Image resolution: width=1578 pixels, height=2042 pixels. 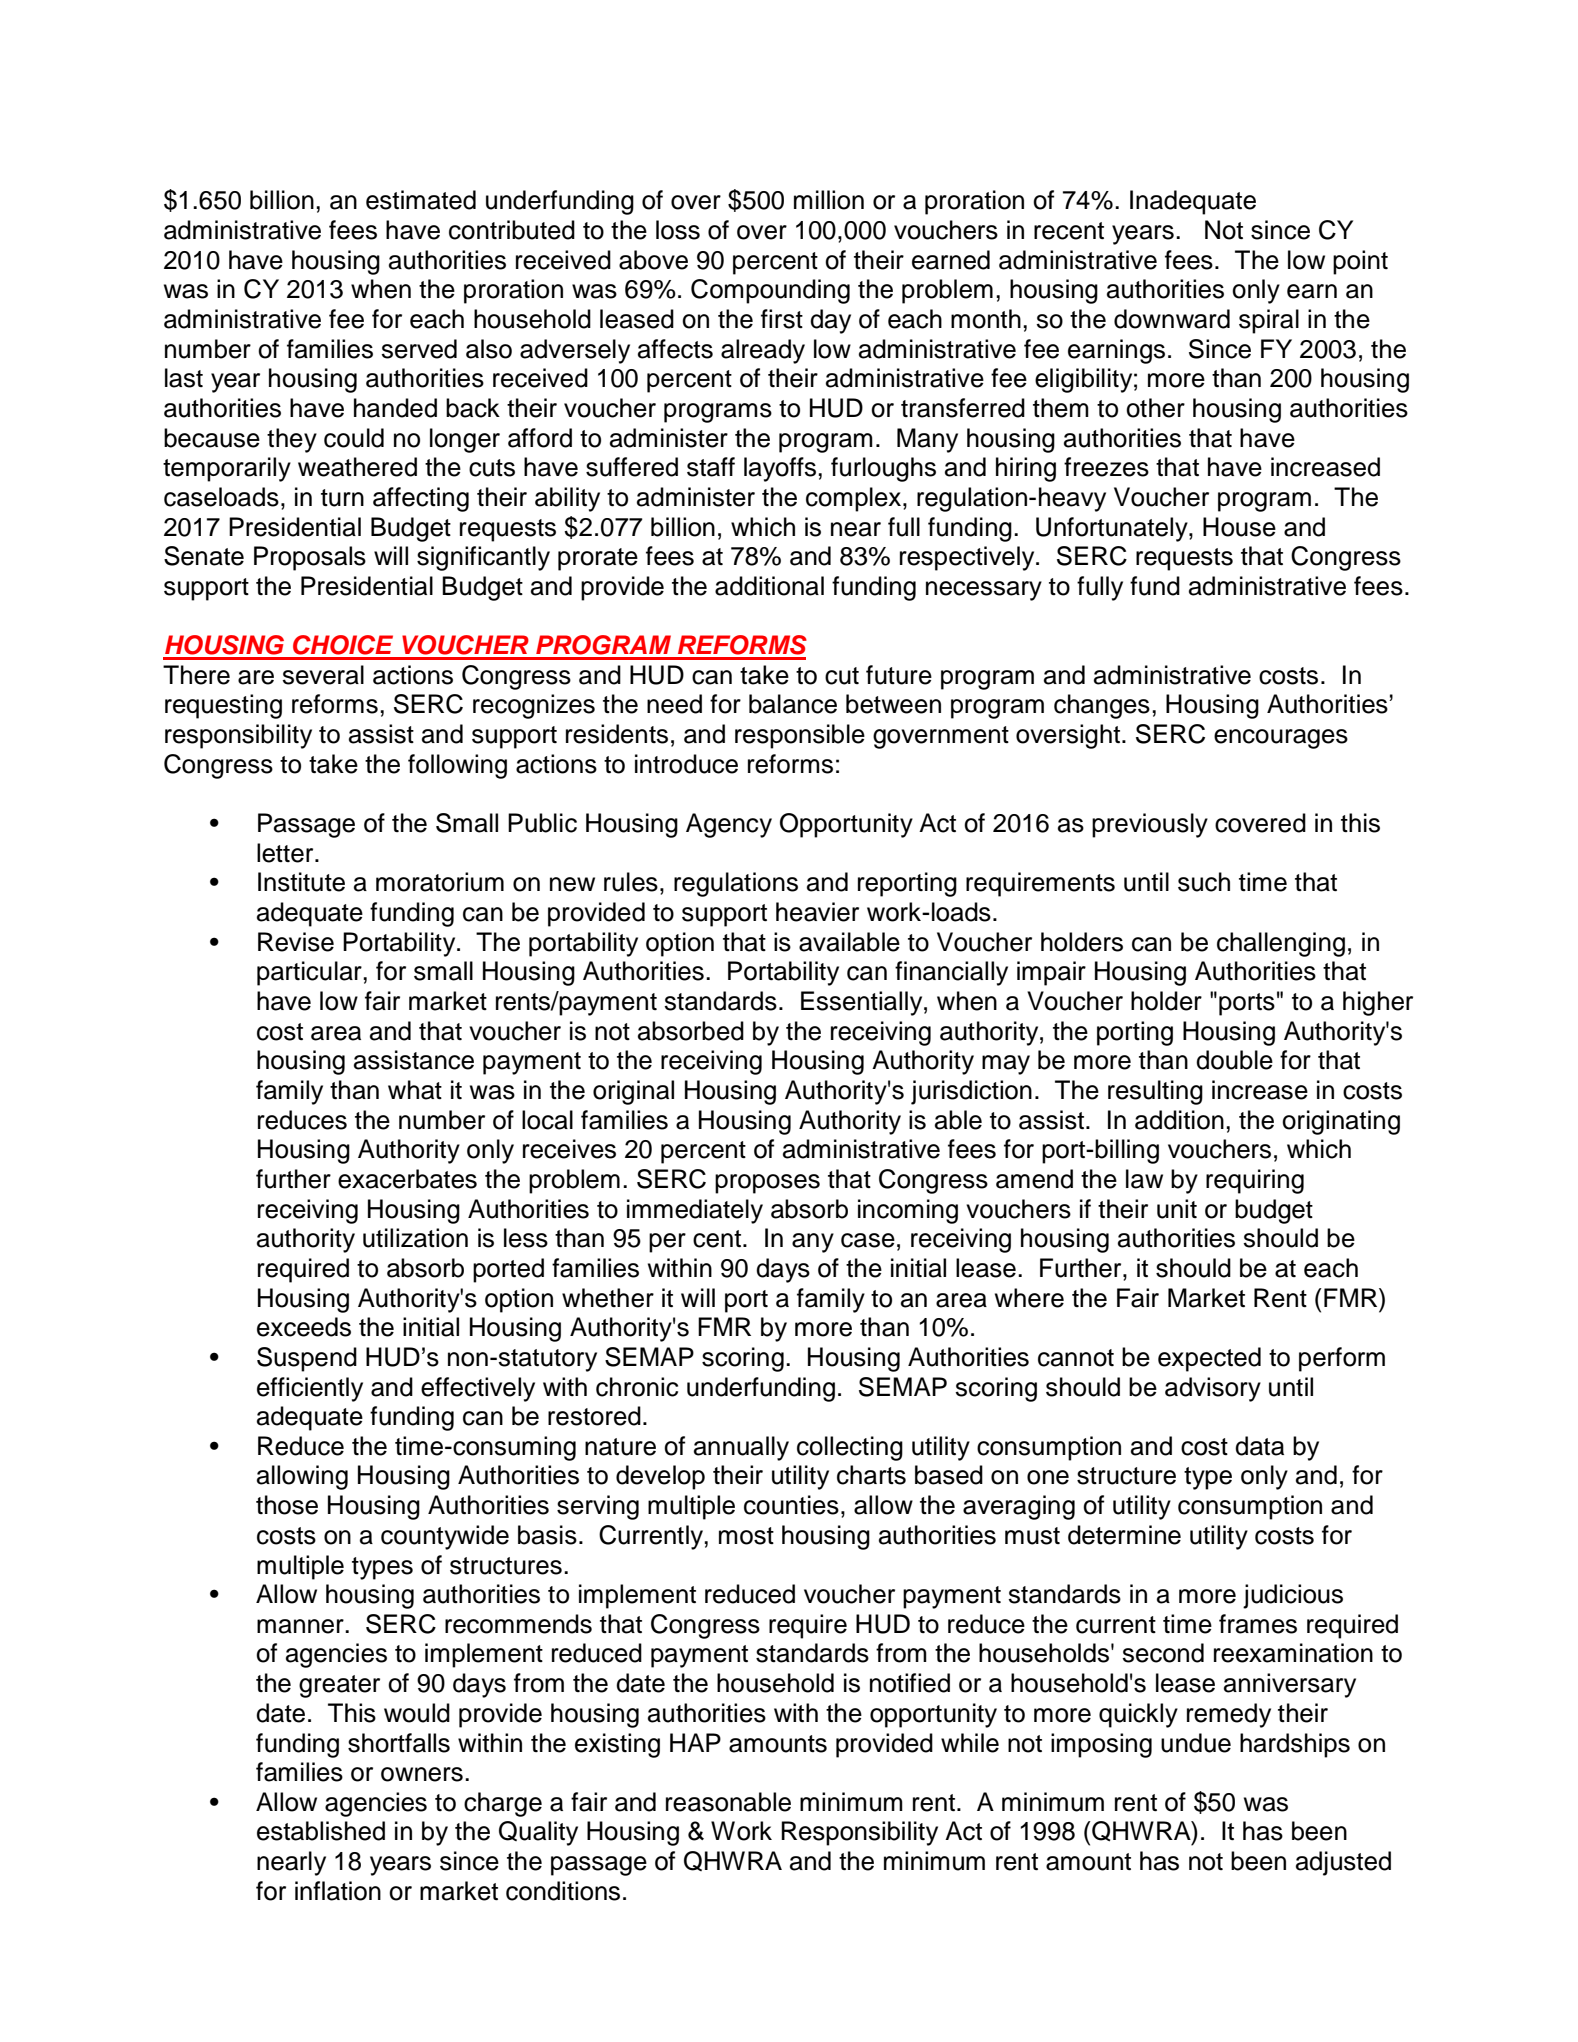 I want to click on established, so click(x=321, y=1831).
